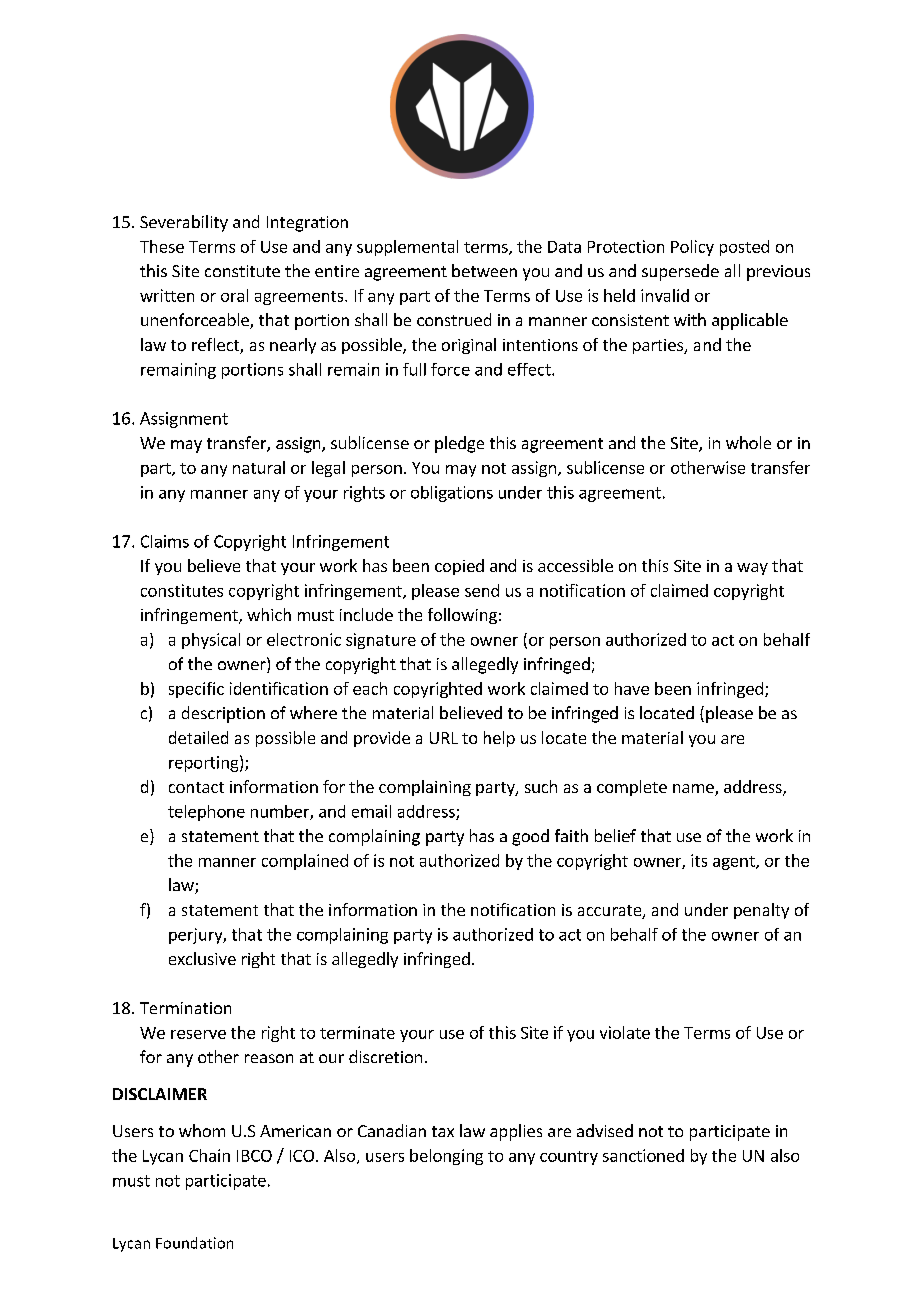 The image size is (924, 1308). I want to click on sanctioned, so click(643, 1155).
